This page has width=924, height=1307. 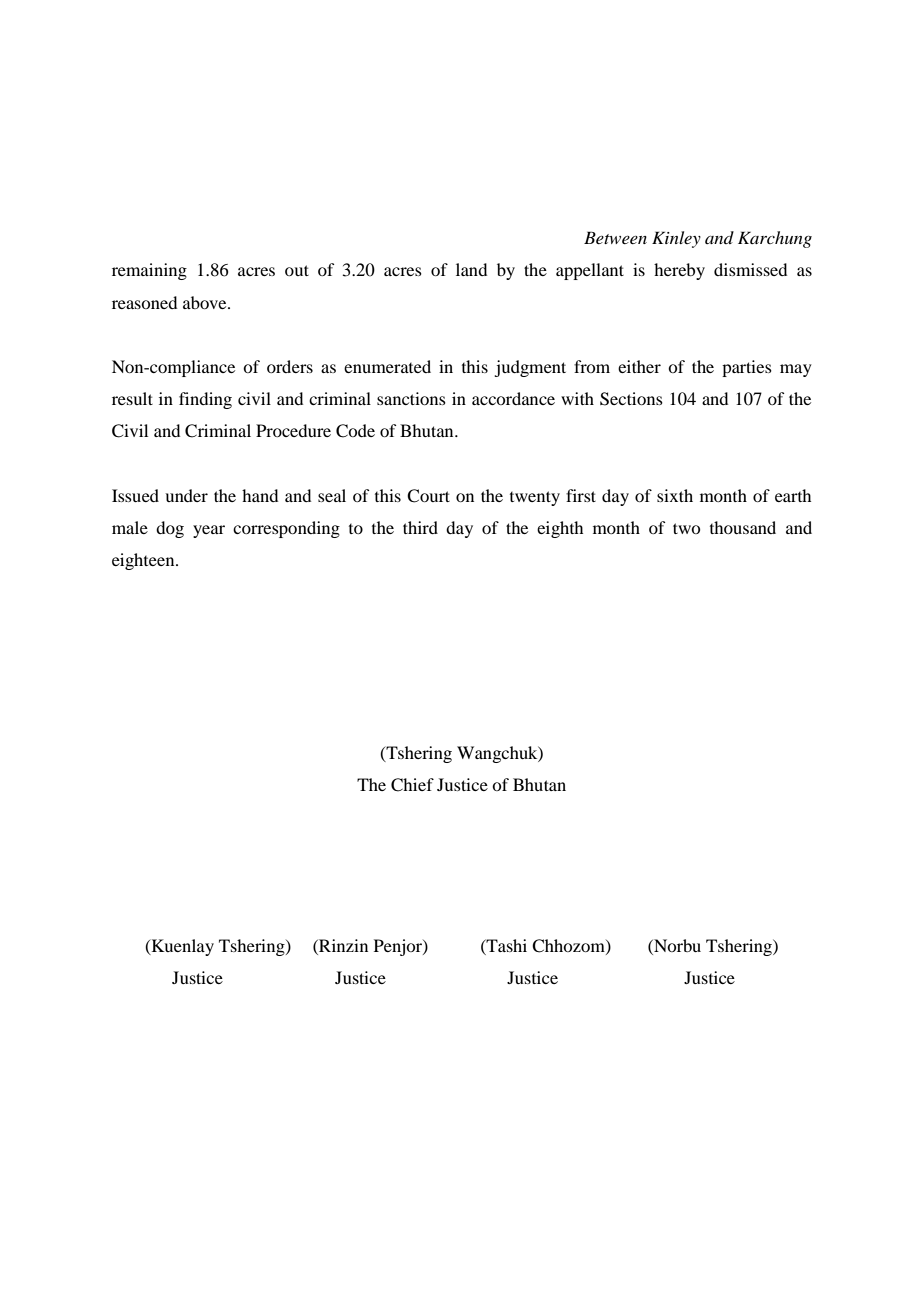 What do you see at coordinates (149, 271) in the page?
I see `remaining` at bounding box center [149, 271].
